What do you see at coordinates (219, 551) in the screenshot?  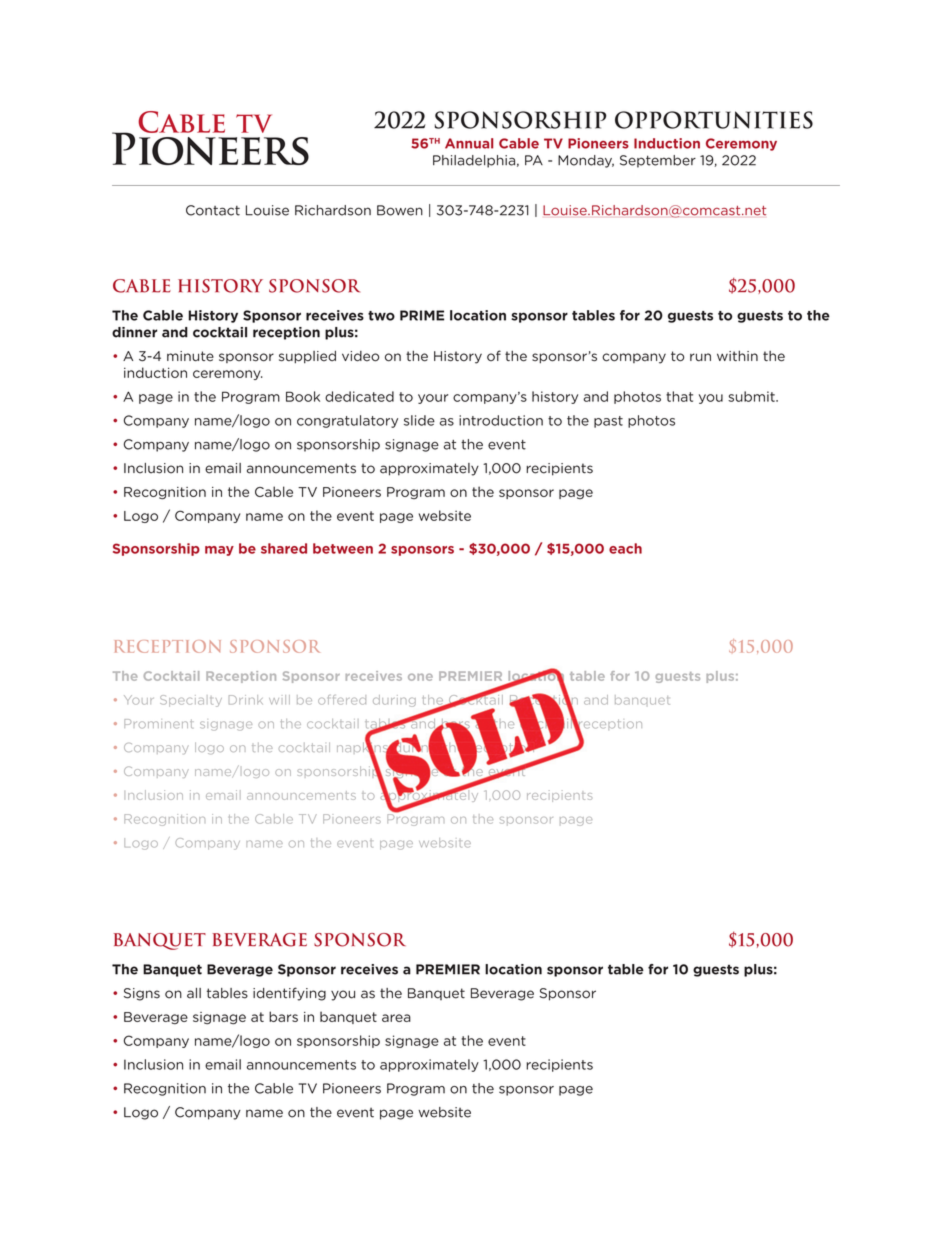 I see `may` at bounding box center [219, 551].
